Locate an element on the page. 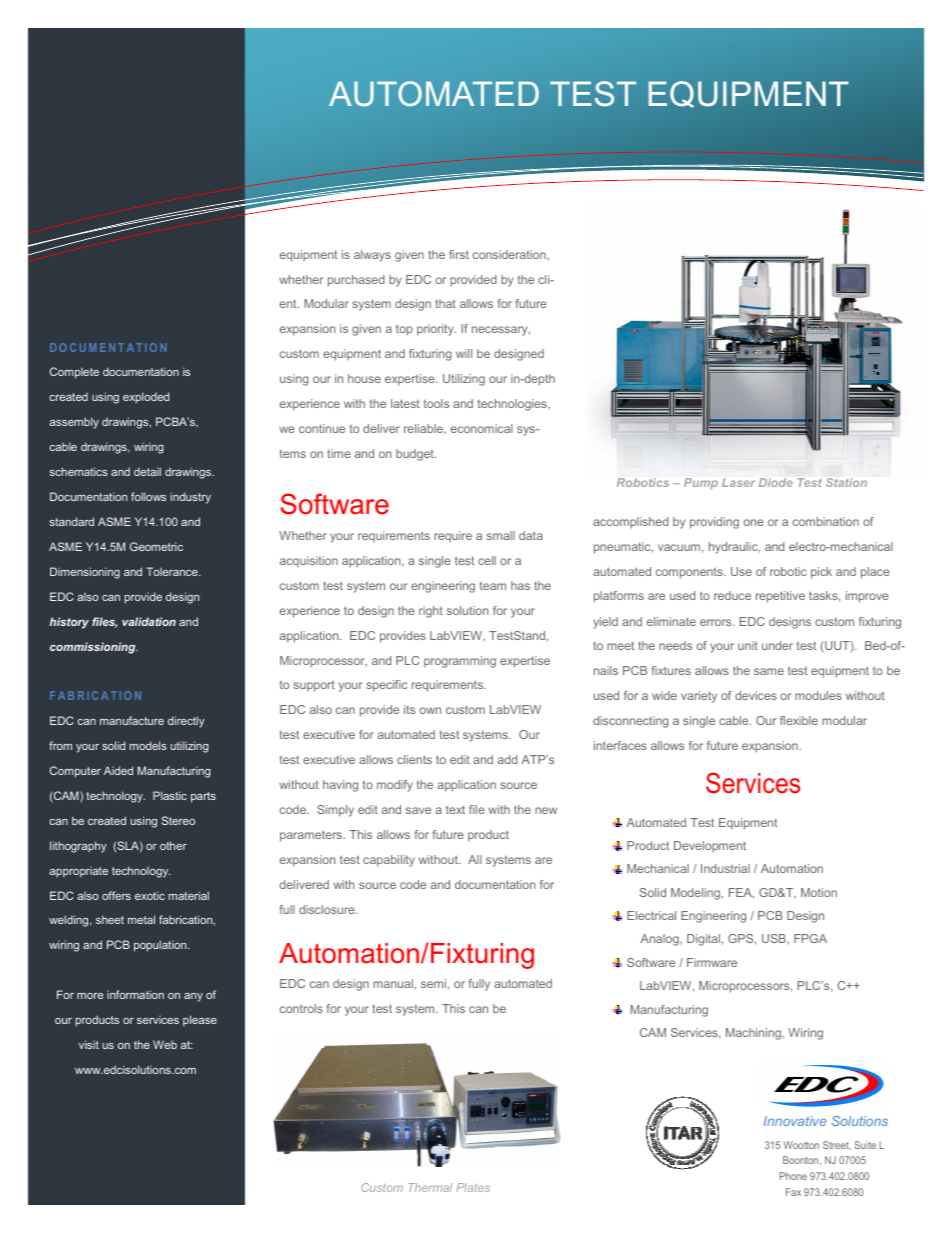 Image resolution: width=952 pixels, height=1233 pixels. Phone is located at coordinates (793, 1176).
